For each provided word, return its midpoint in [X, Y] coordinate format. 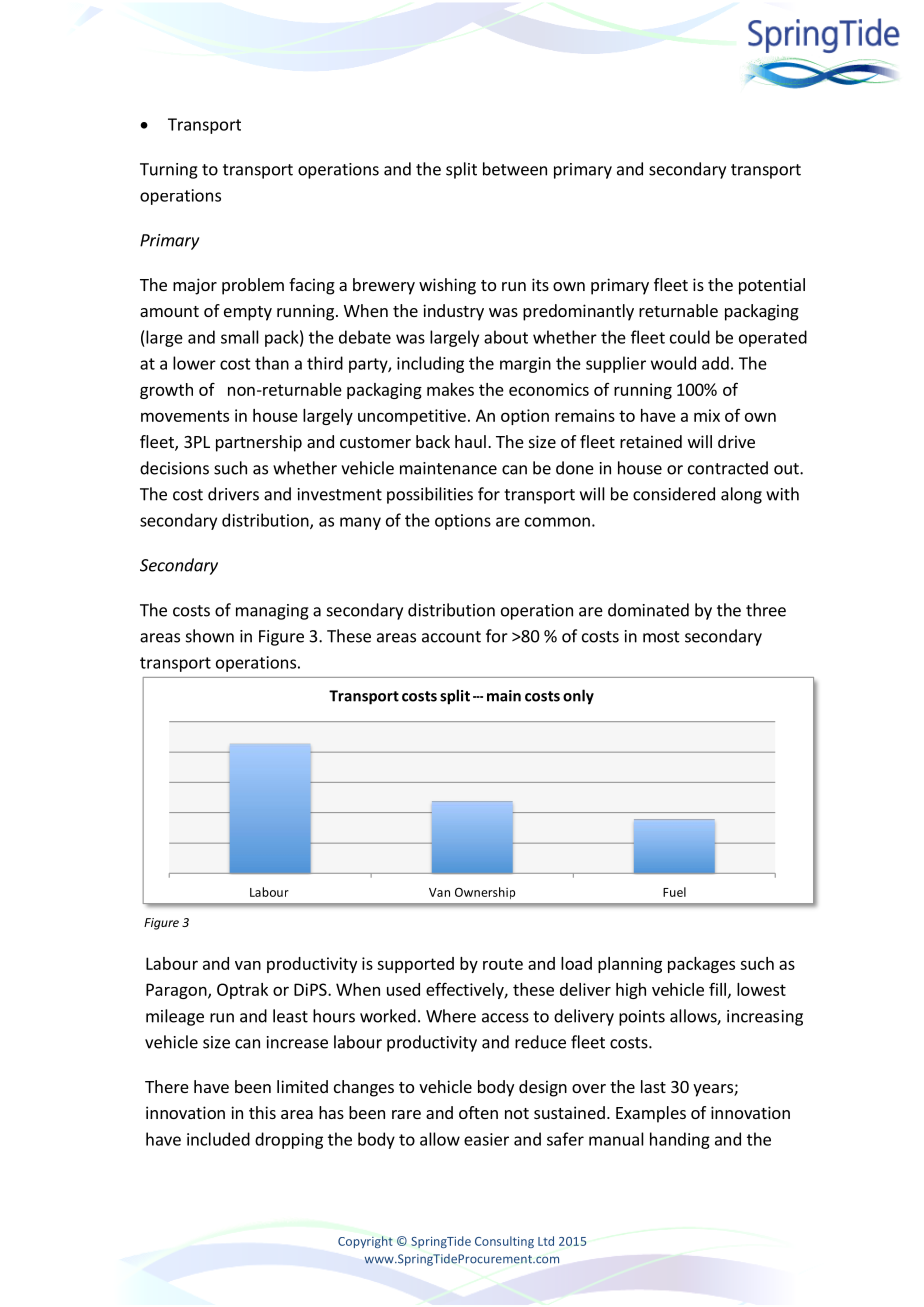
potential [772, 286]
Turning [169, 171]
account [451, 637]
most [661, 637]
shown [210, 636]
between [515, 169]
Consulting [504, 1242]
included [218, 1139]
